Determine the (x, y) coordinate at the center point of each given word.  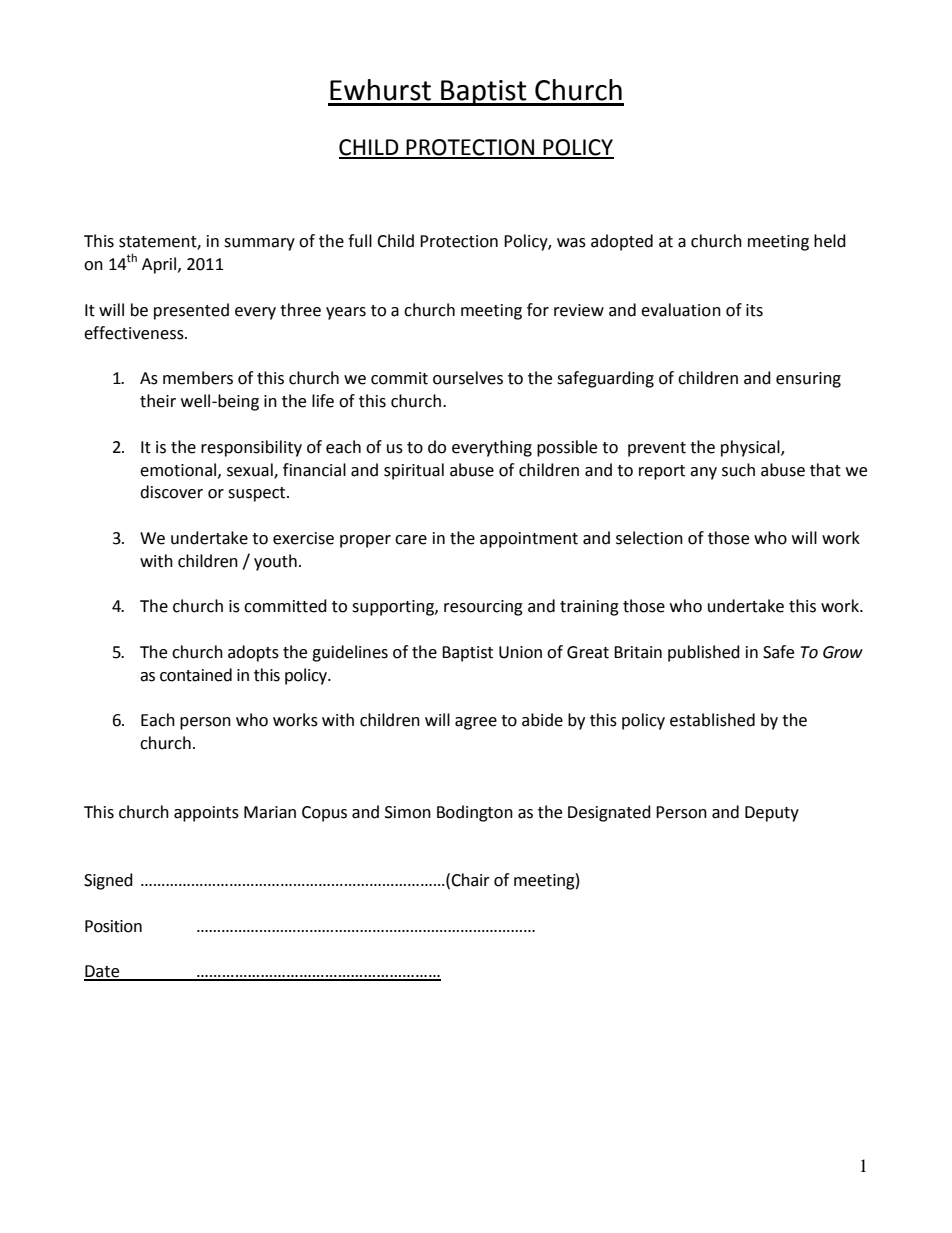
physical (751, 448)
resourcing (483, 608)
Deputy (772, 814)
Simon (408, 812)
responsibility (251, 448)
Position (113, 926)
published (704, 653)
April (160, 265)
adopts (253, 653)
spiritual (414, 471)
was (571, 243)
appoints (206, 814)
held (830, 241)
